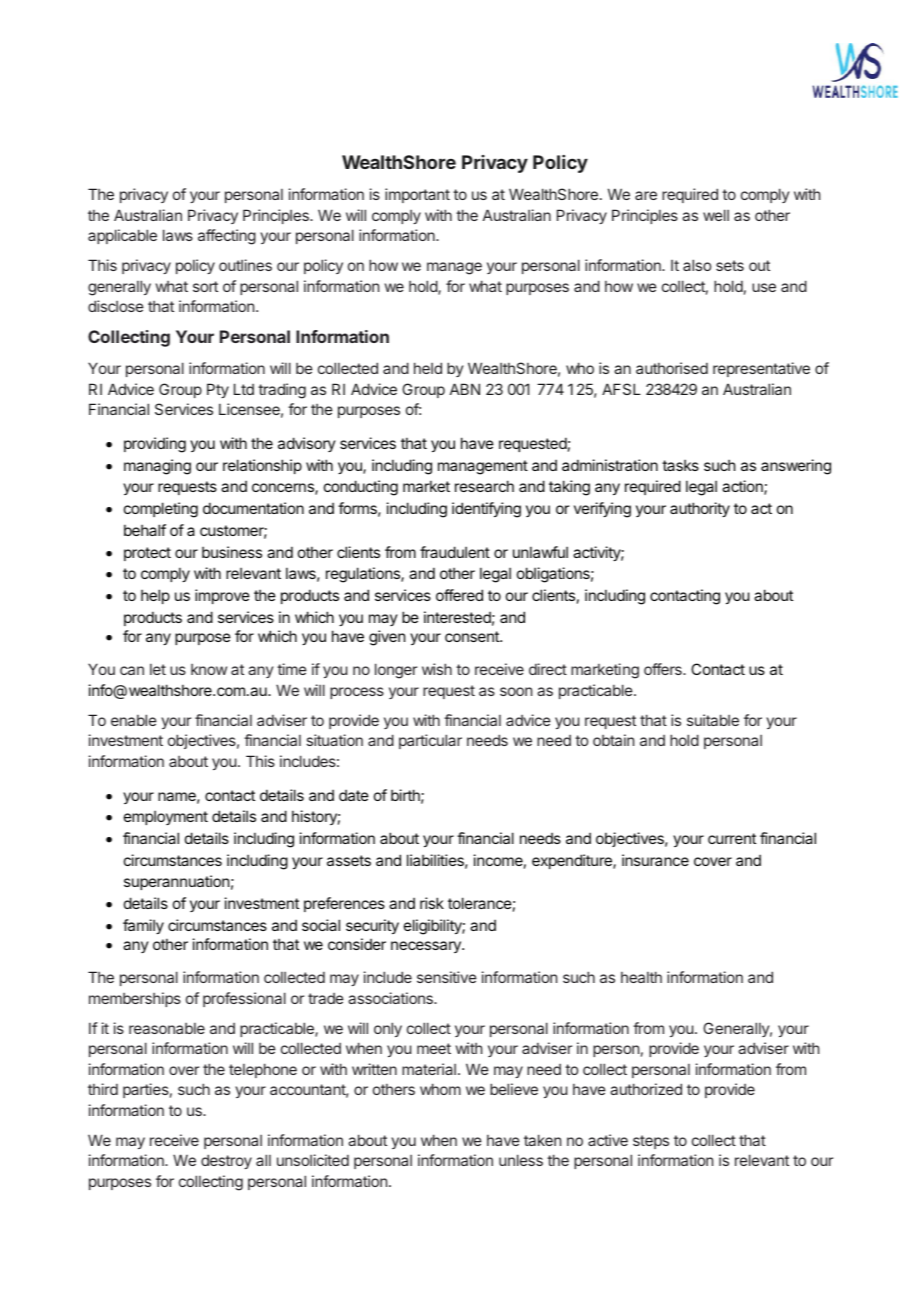  I want to click on affecting, so click(227, 237).
